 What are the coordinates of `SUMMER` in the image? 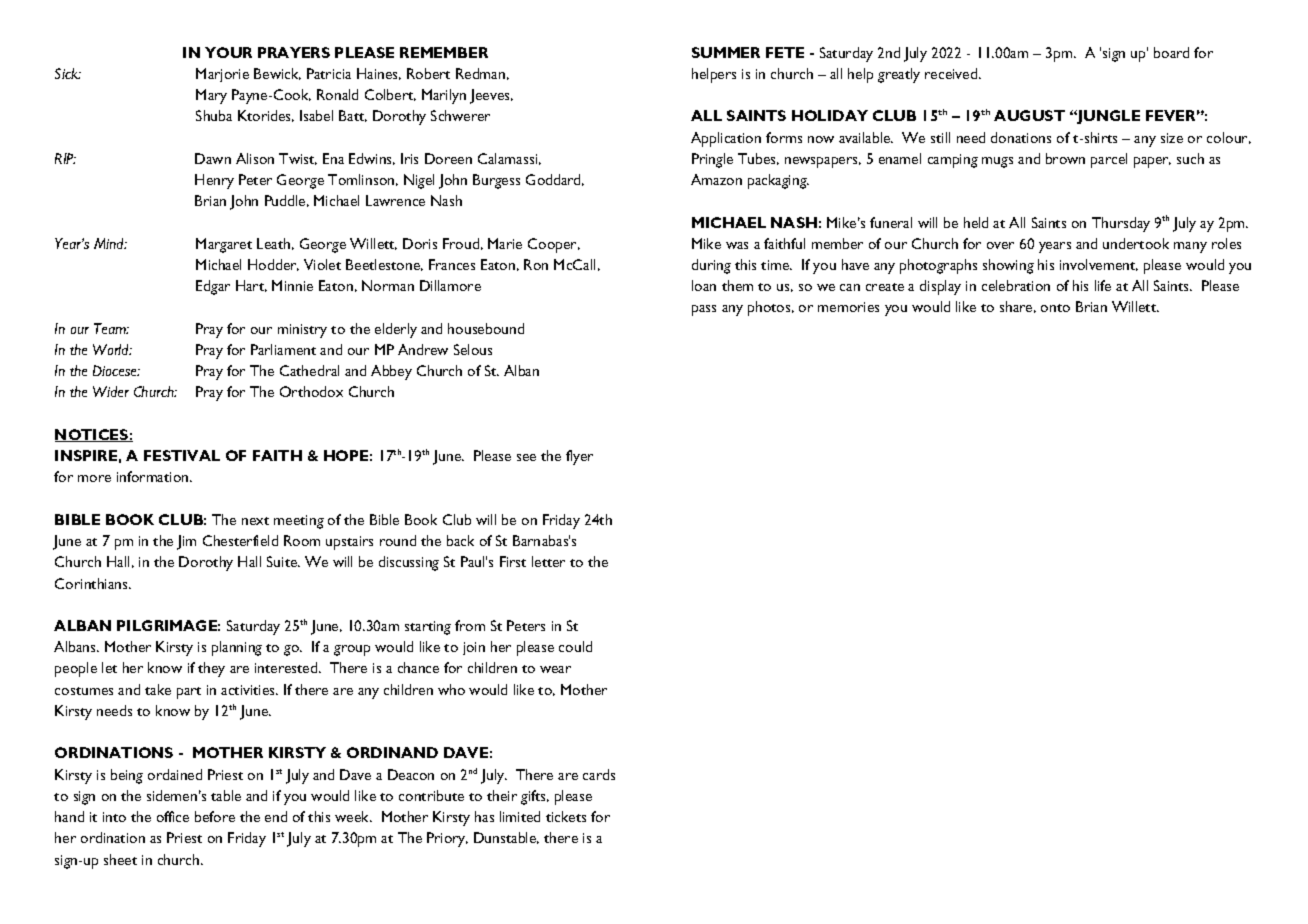 It's located at (726, 52).
